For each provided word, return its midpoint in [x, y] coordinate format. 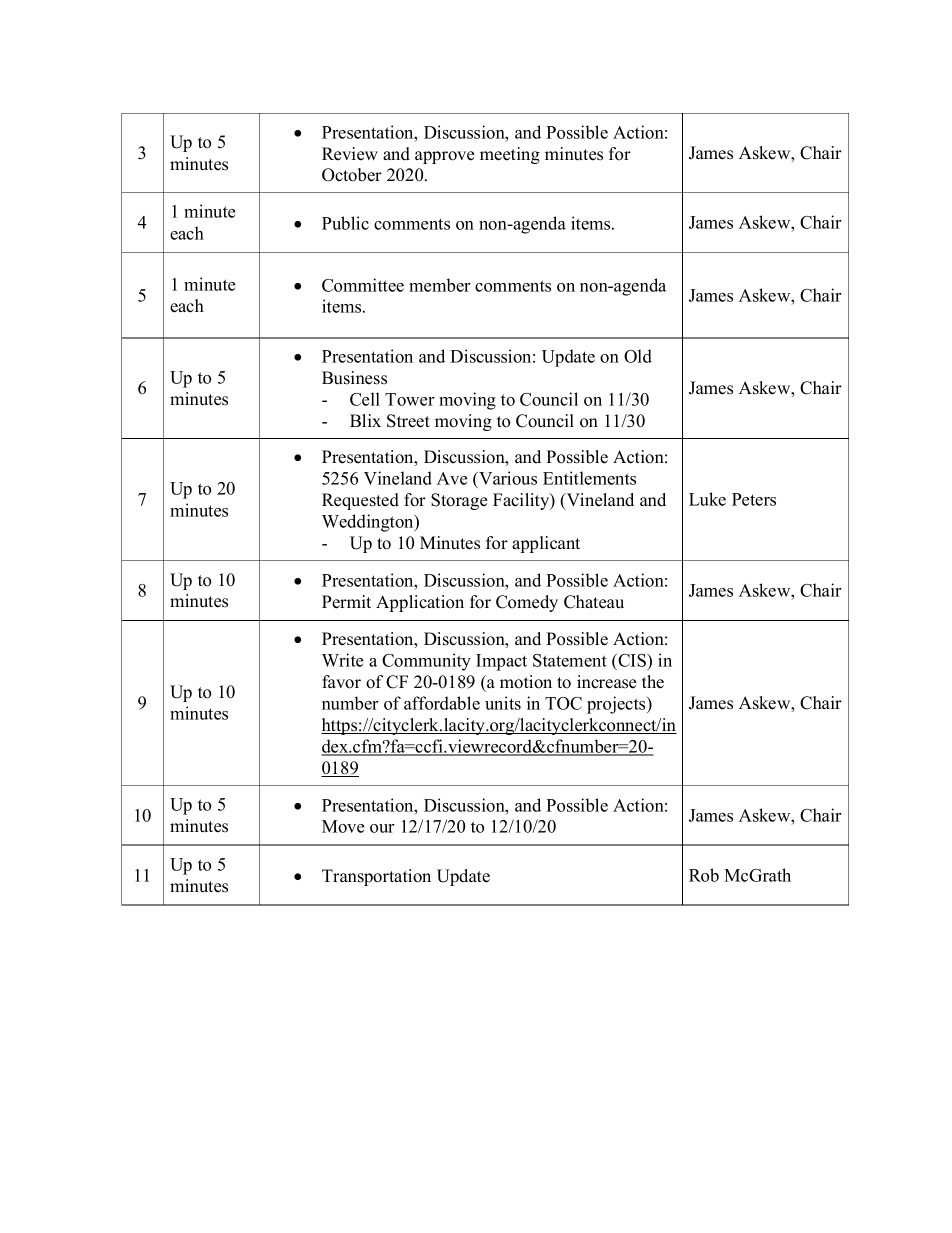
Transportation [376, 877]
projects [617, 705]
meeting [510, 155]
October [352, 175]
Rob [704, 875]
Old [638, 356]
